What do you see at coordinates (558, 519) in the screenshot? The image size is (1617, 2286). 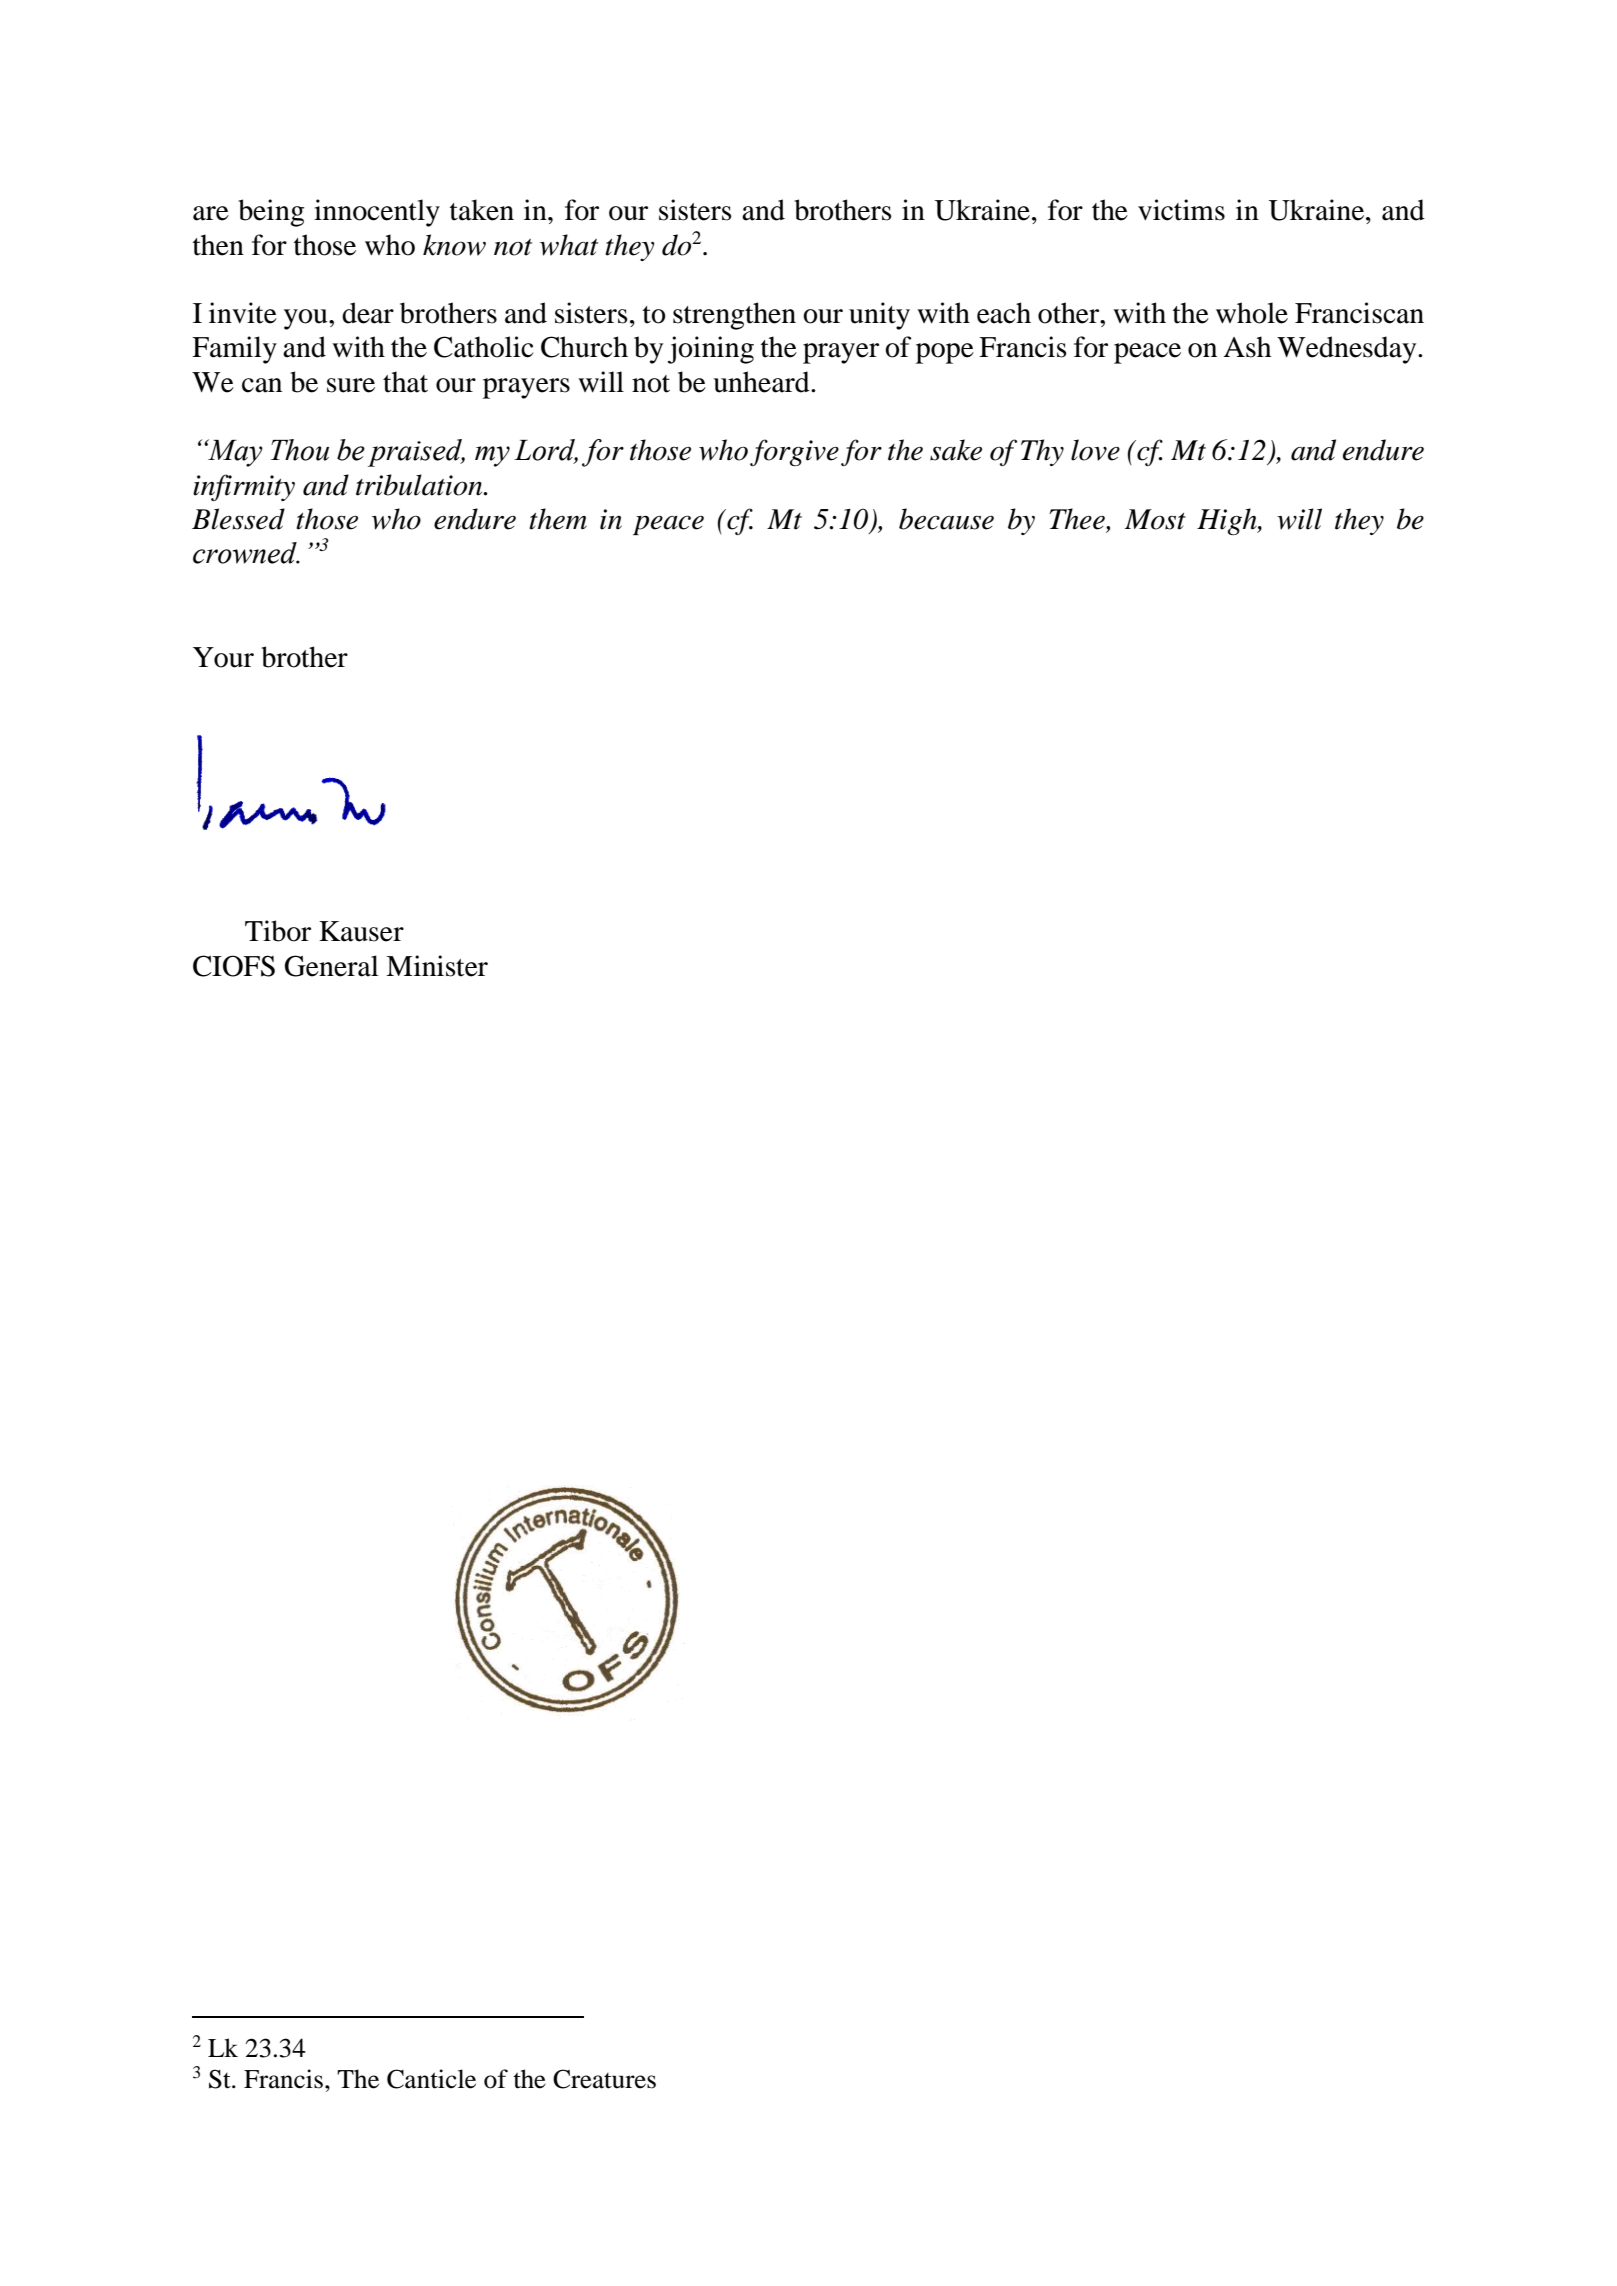 I see `them` at bounding box center [558, 519].
